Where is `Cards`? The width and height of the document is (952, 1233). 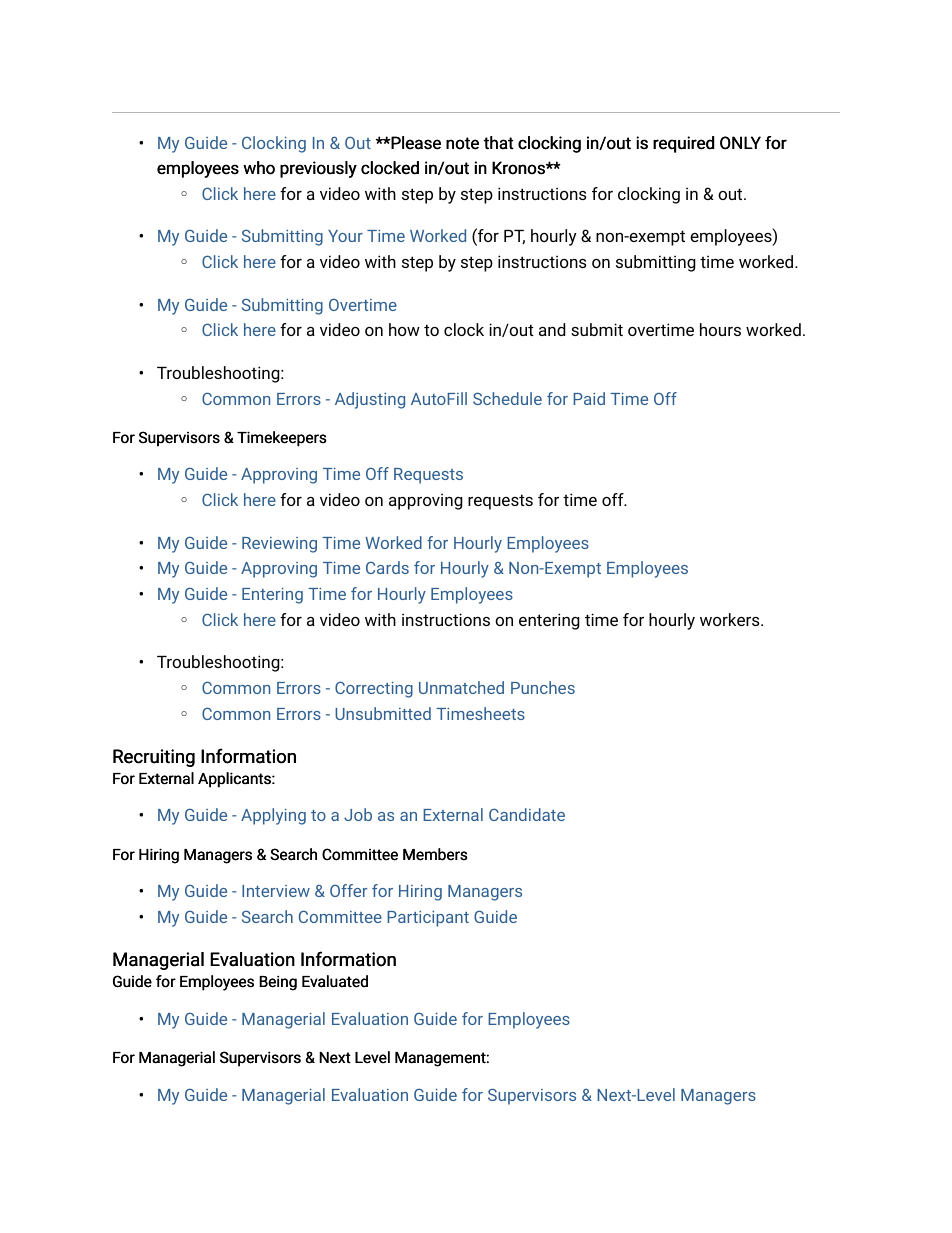
Cards is located at coordinates (387, 567).
